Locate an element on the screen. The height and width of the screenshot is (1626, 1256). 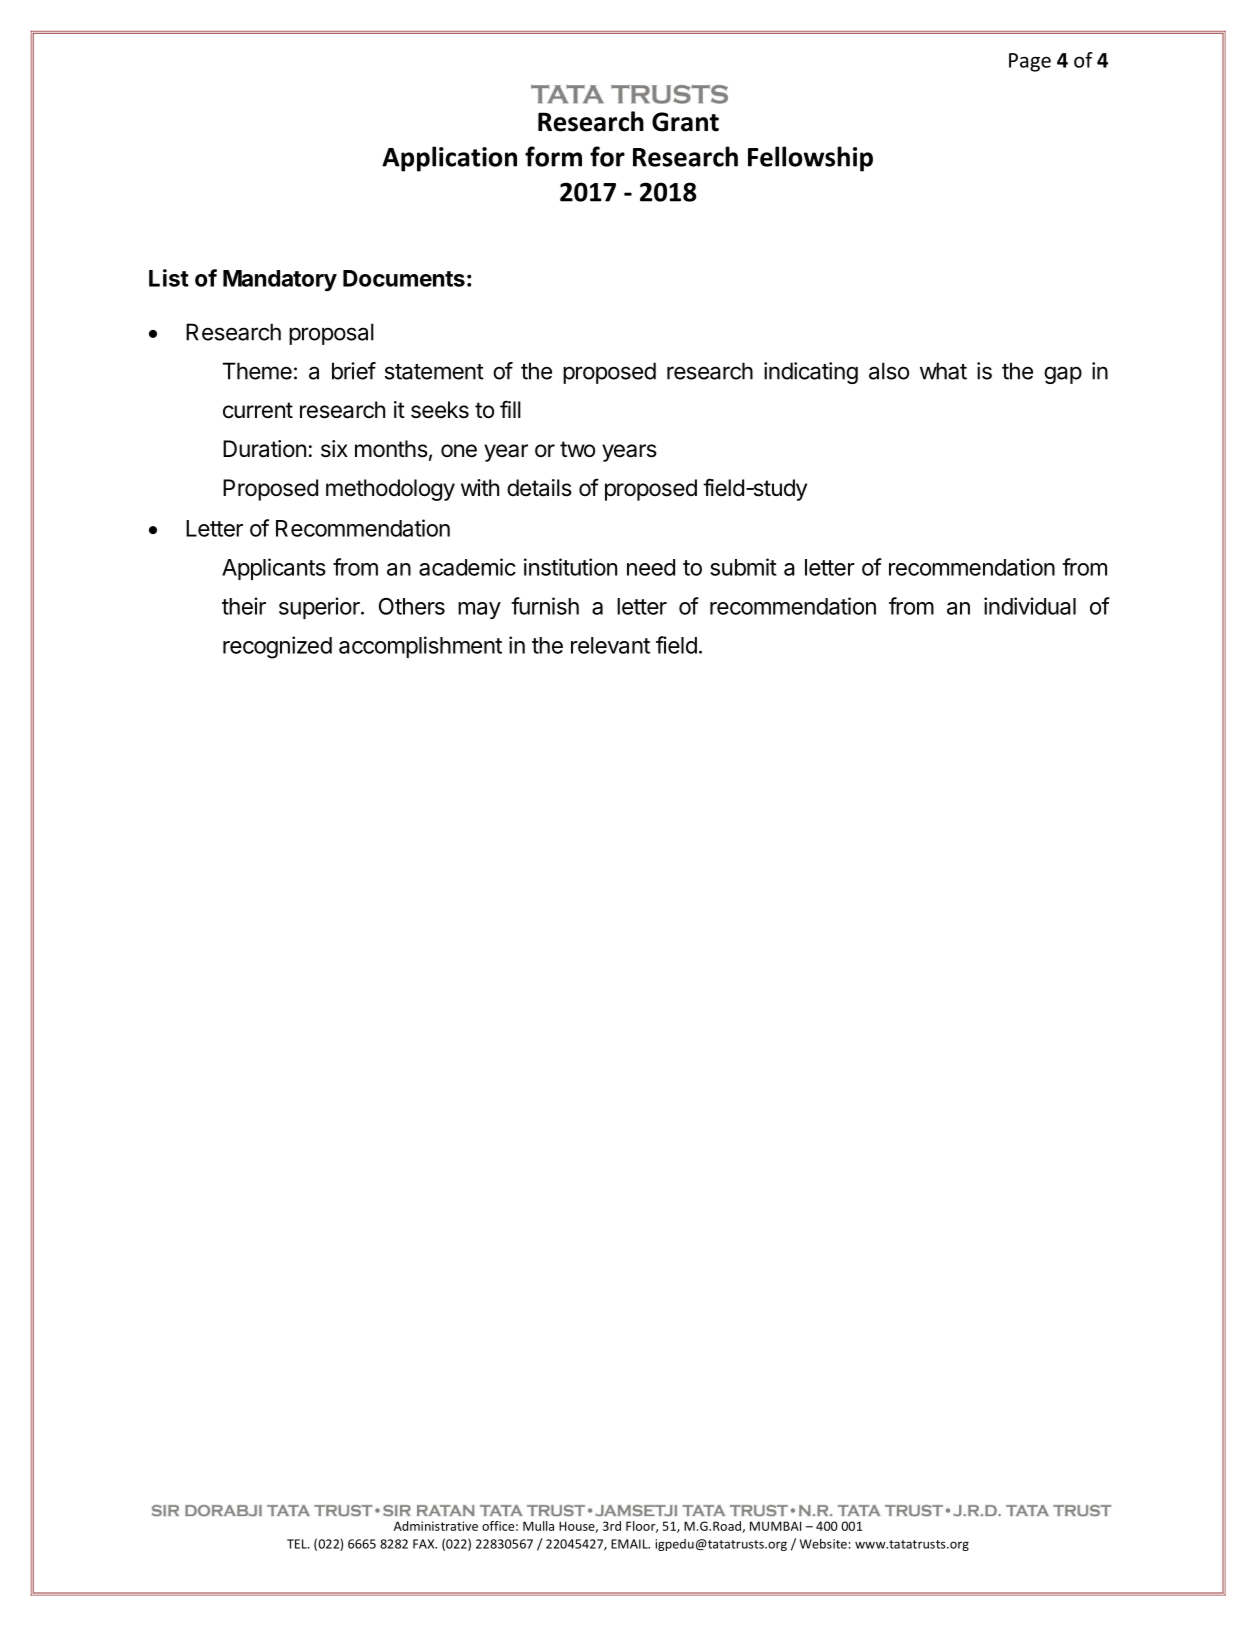
Application is located at coordinates (449, 159).
